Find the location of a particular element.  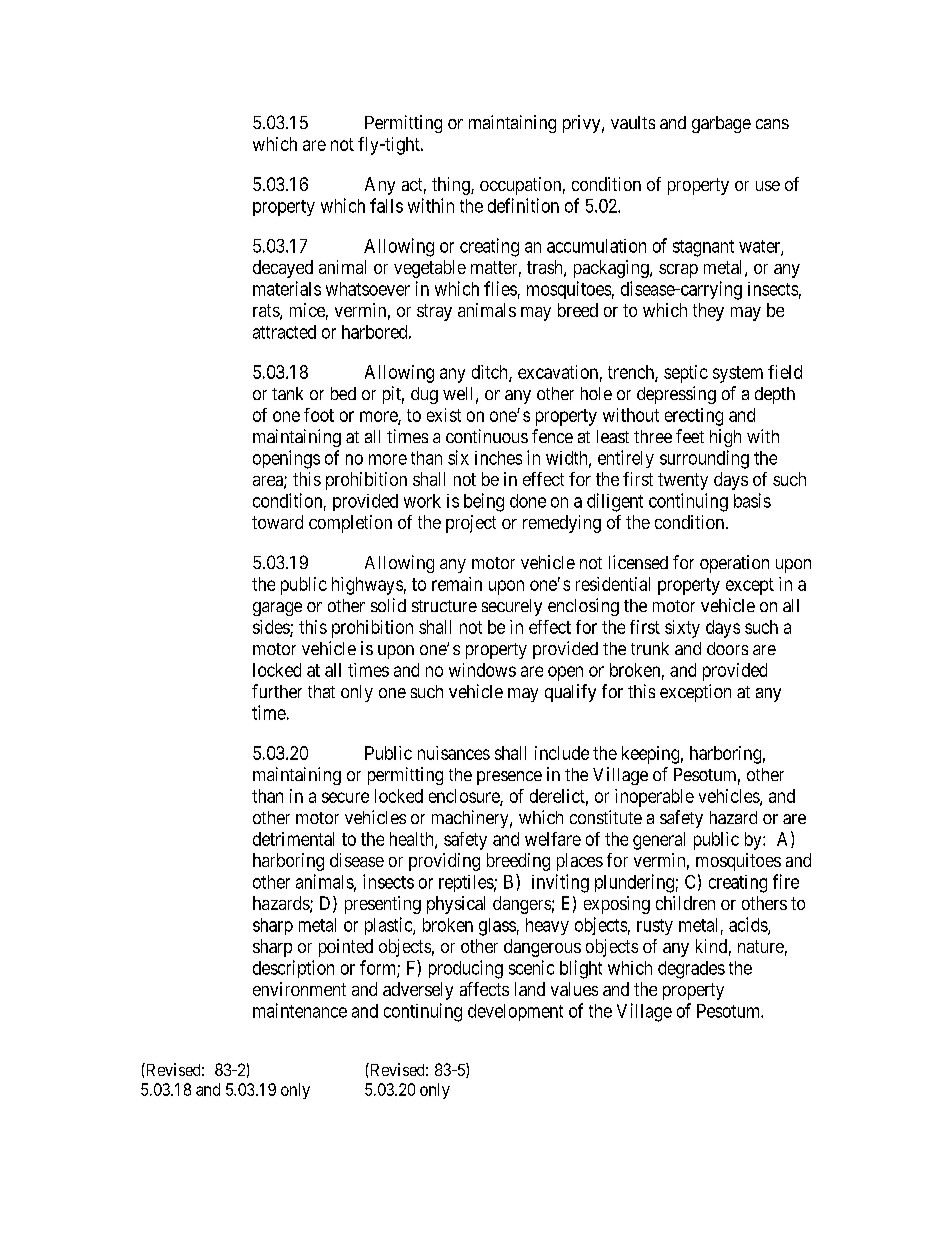

completion is located at coordinates (350, 524).
